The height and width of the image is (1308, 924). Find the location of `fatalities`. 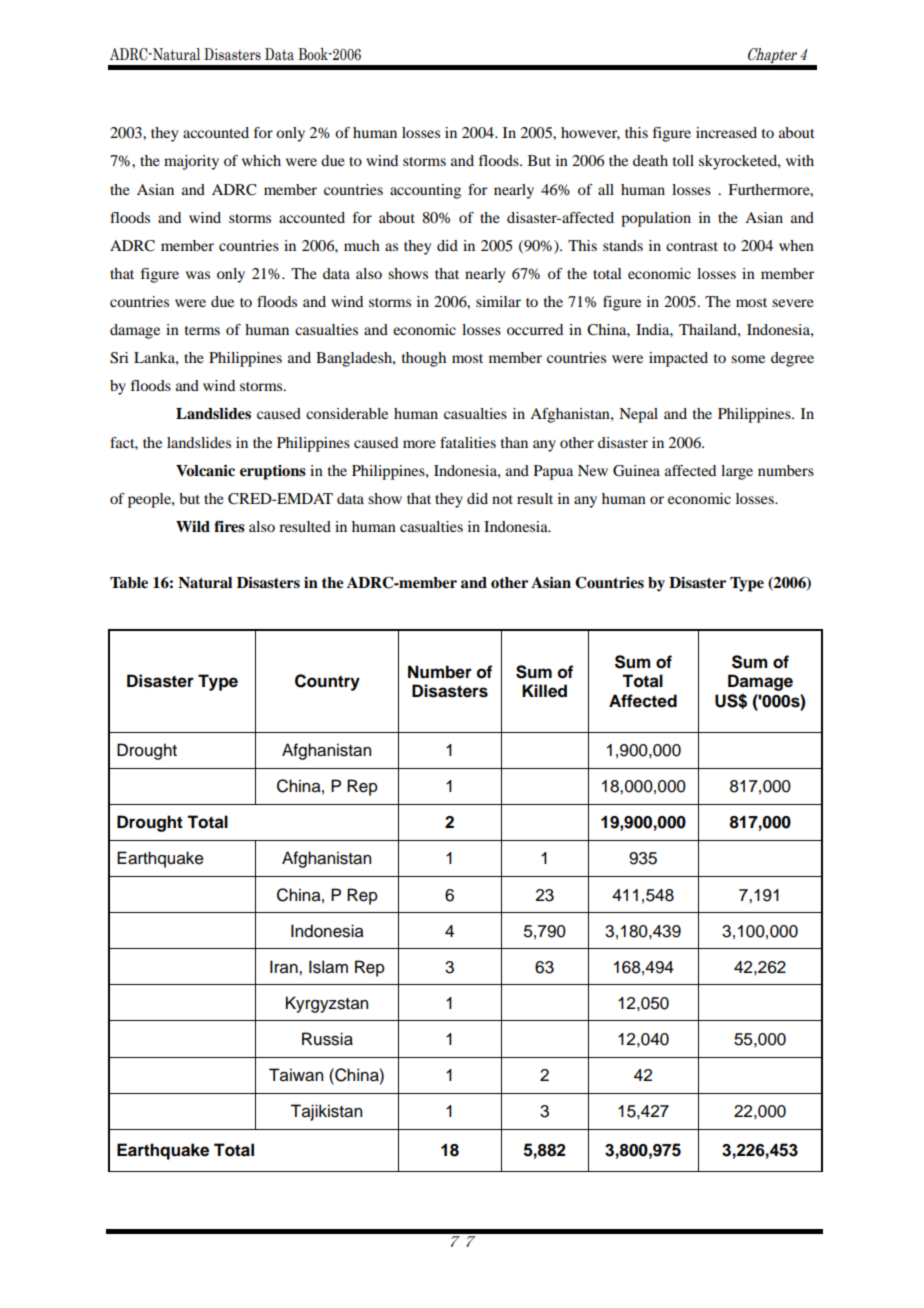

fatalities is located at coordinates (468, 442).
